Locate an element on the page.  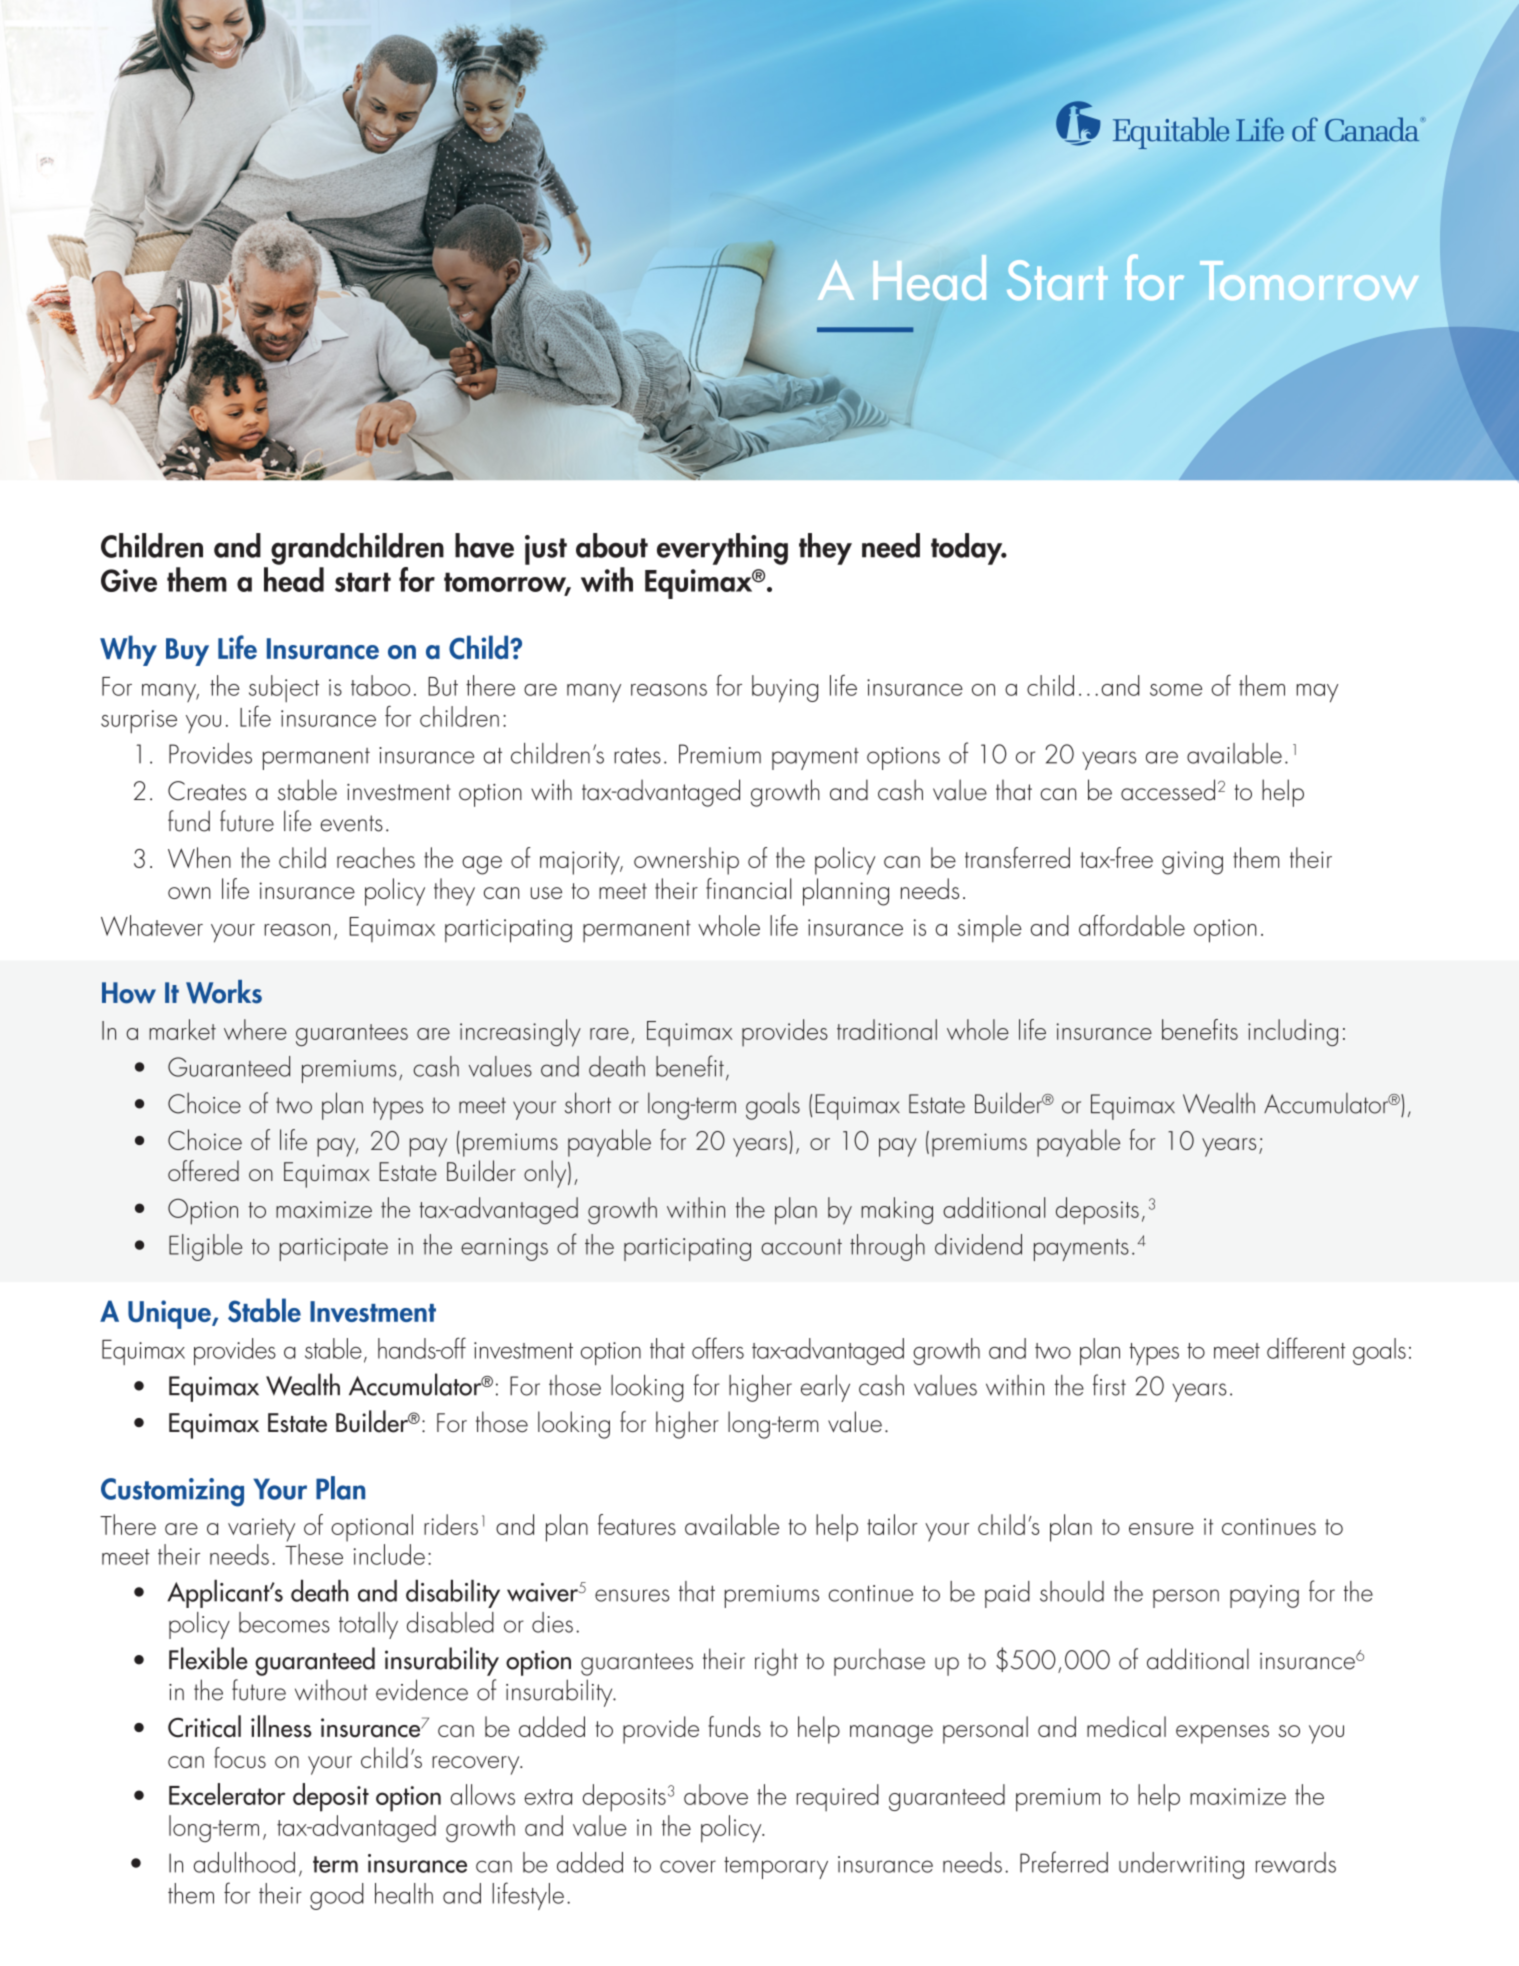
When is located at coordinates (199, 857).
